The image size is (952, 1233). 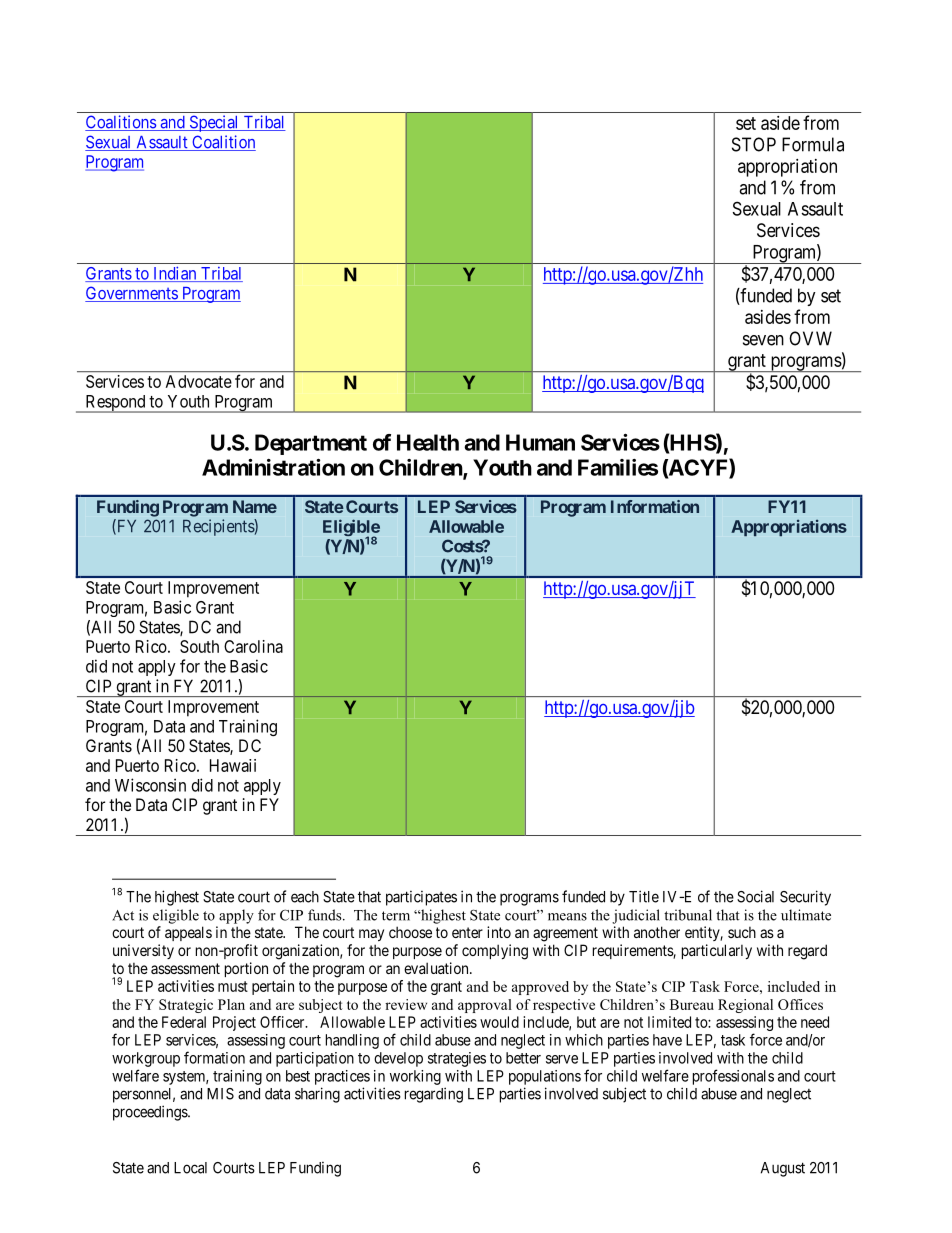 What do you see at coordinates (253, 646) in the screenshot?
I see `Carolina` at bounding box center [253, 646].
